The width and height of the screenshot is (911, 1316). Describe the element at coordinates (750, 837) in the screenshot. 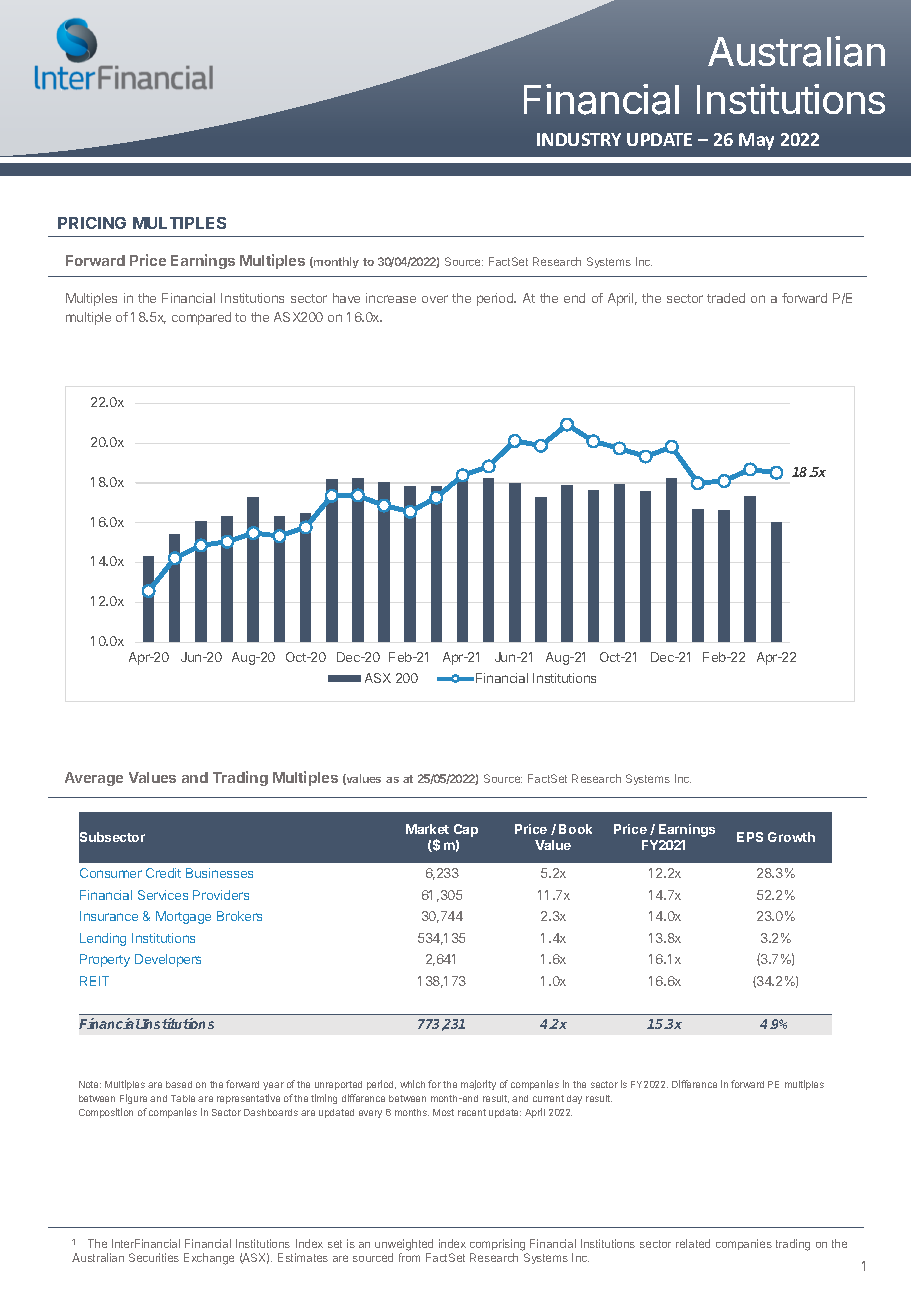

I see `EPS` at that location.
